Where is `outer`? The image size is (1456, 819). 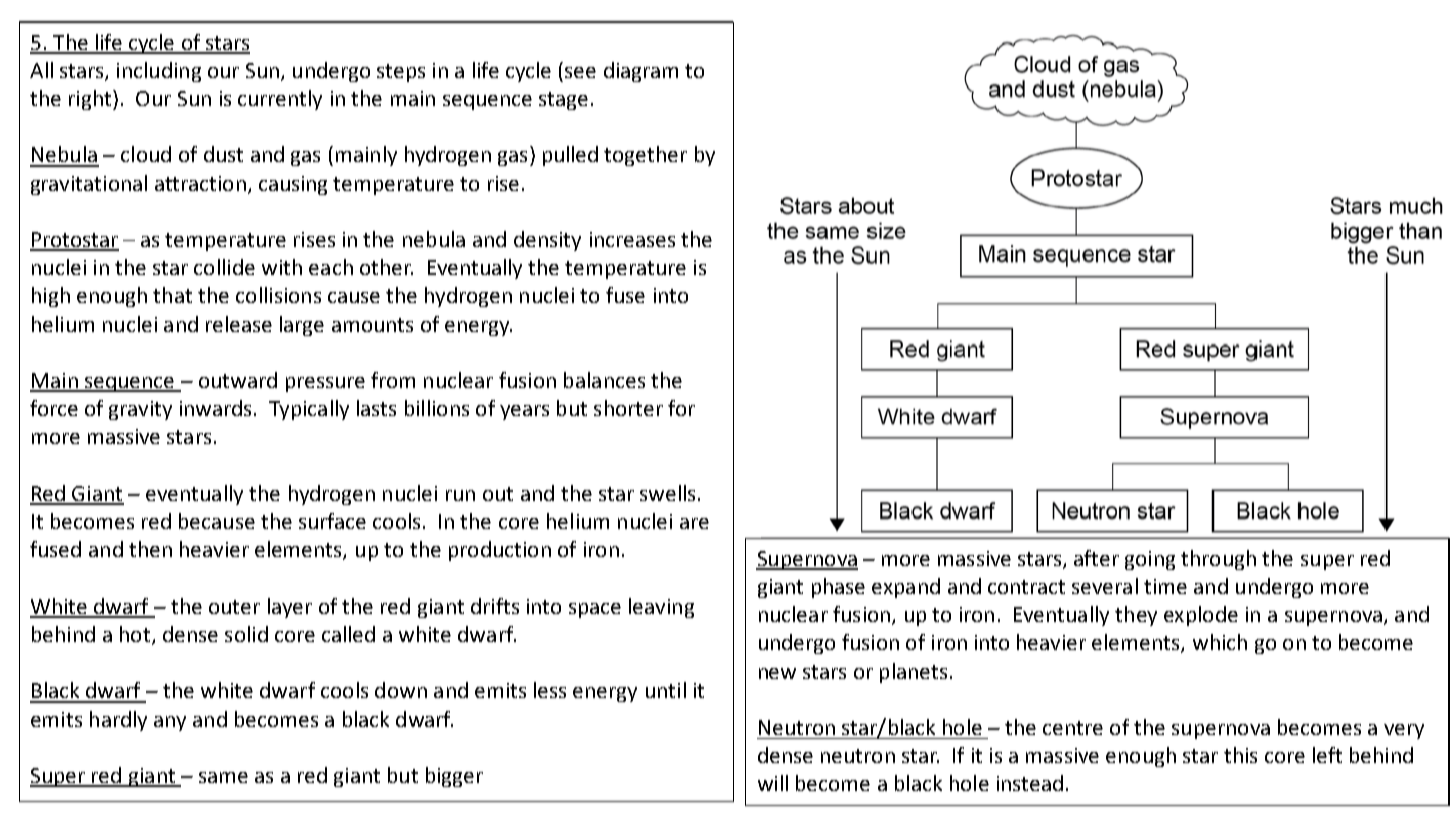
outer is located at coordinates (234, 607).
